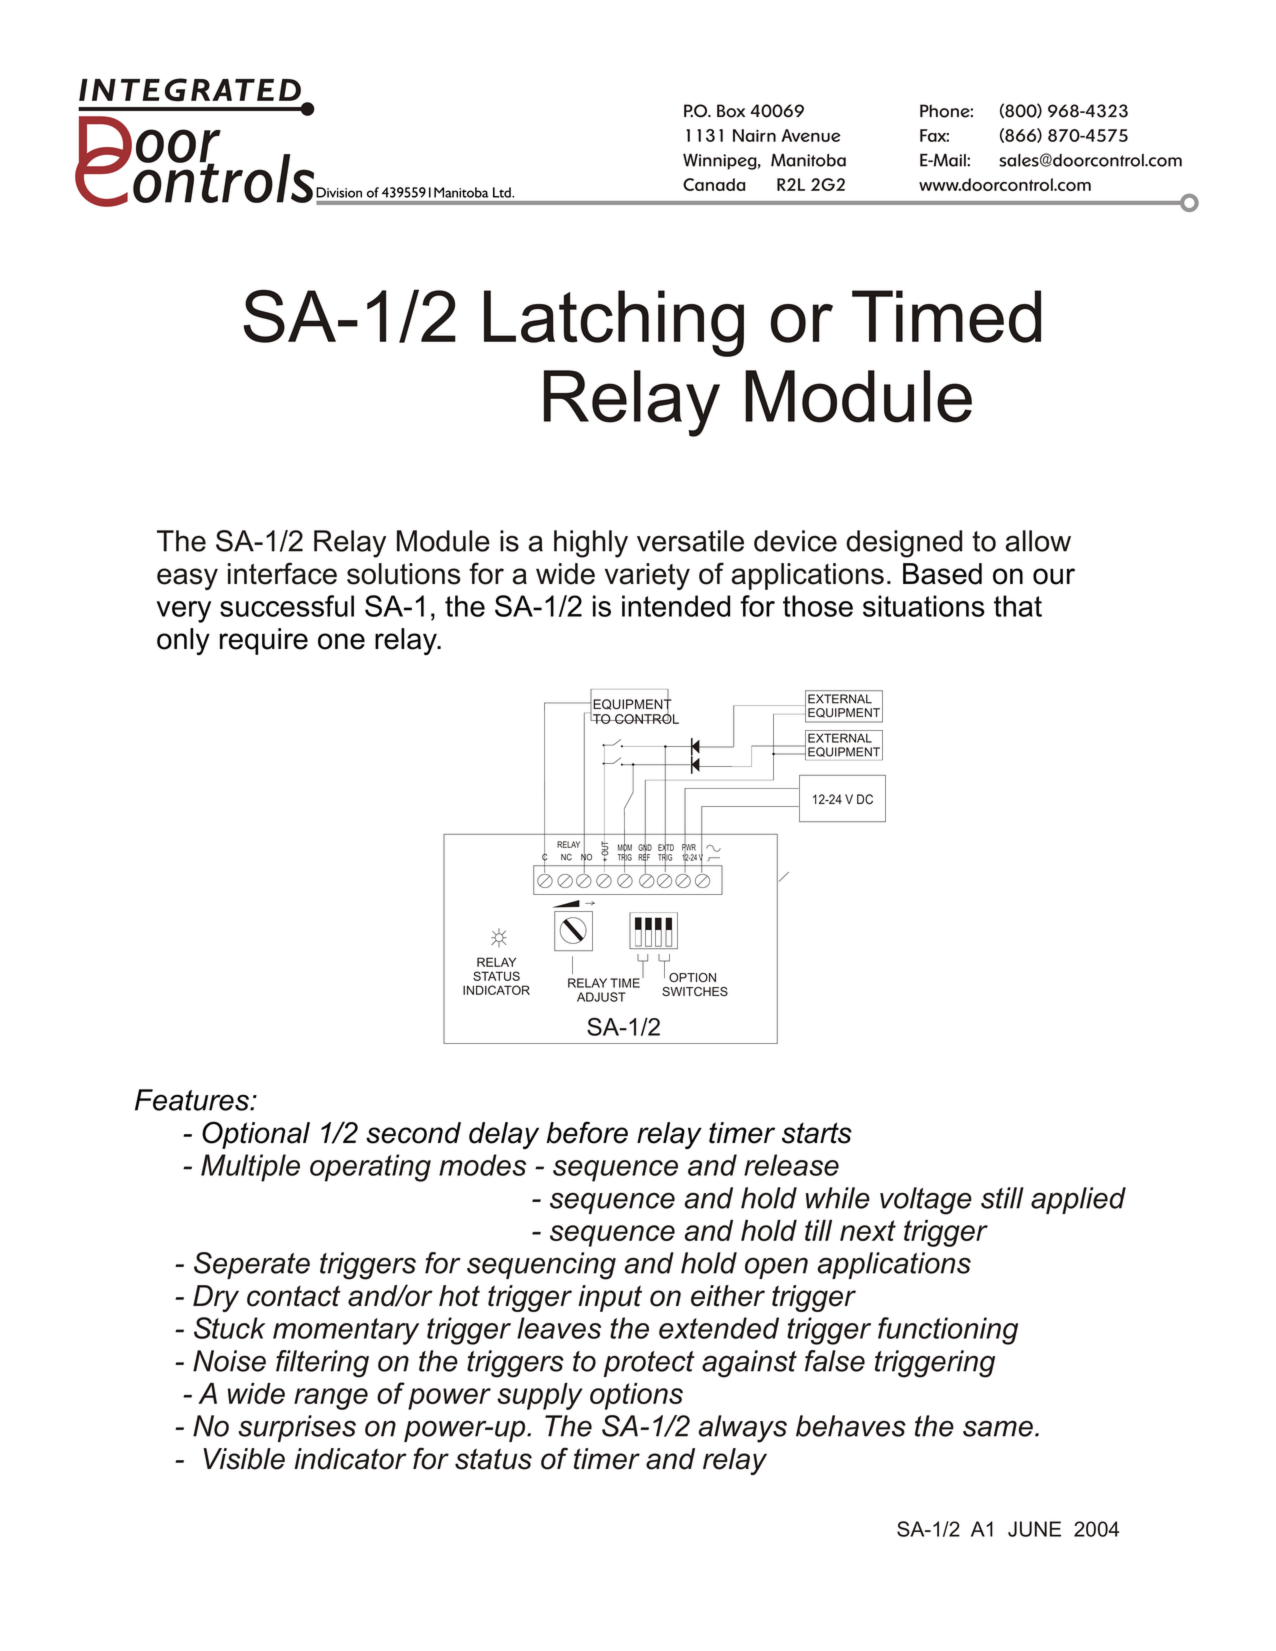 The width and height of the screenshot is (1276, 1651). Describe the element at coordinates (282, 573) in the screenshot. I see `interface` at that location.
